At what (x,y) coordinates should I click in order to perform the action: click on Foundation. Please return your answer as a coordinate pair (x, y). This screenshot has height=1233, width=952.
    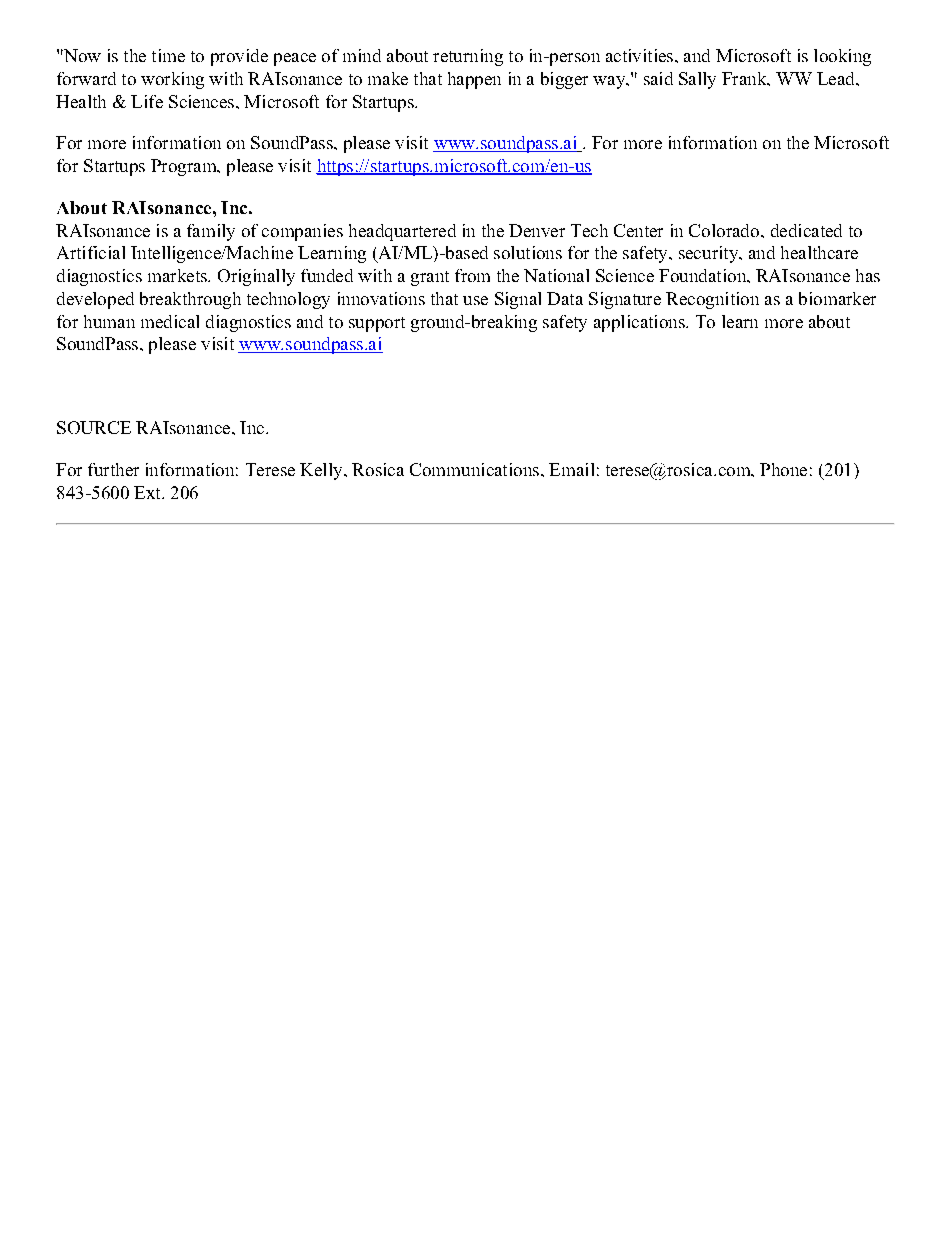
    Looking at the image, I should click on (704, 275).
